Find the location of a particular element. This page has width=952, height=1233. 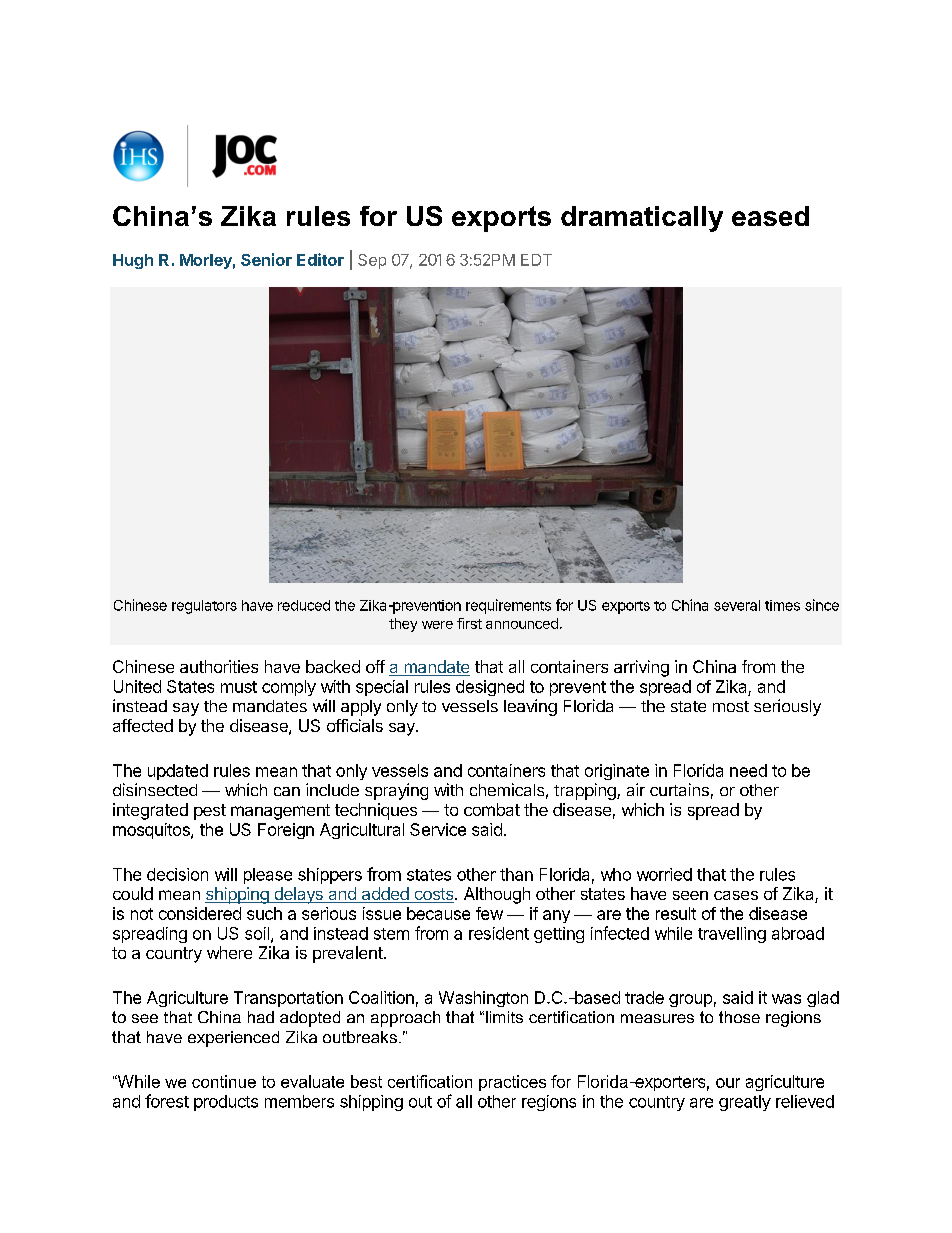

most is located at coordinates (731, 706).
